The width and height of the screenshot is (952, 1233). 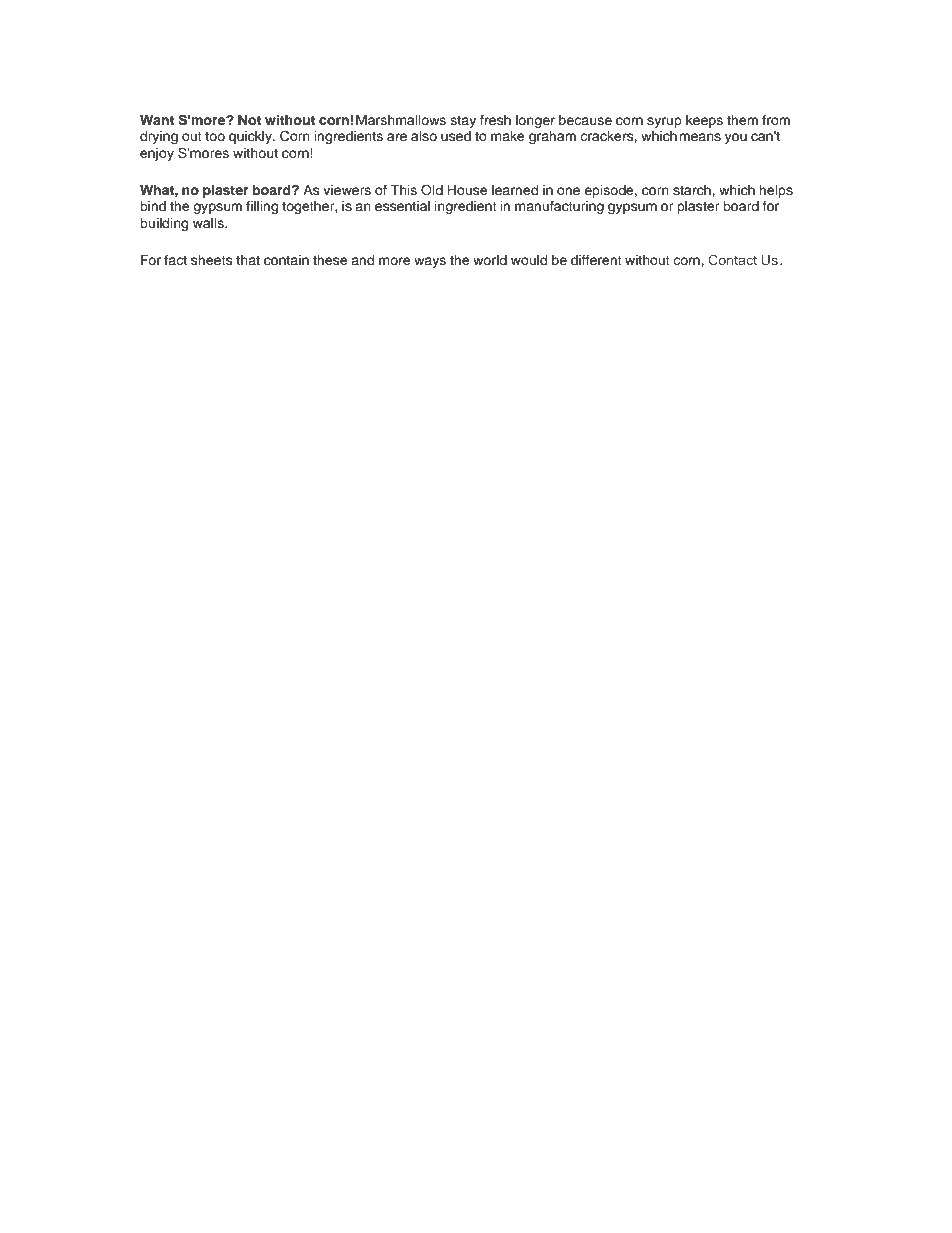 What do you see at coordinates (733, 259) in the screenshot?
I see `Contact` at bounding box center [733, 259].
